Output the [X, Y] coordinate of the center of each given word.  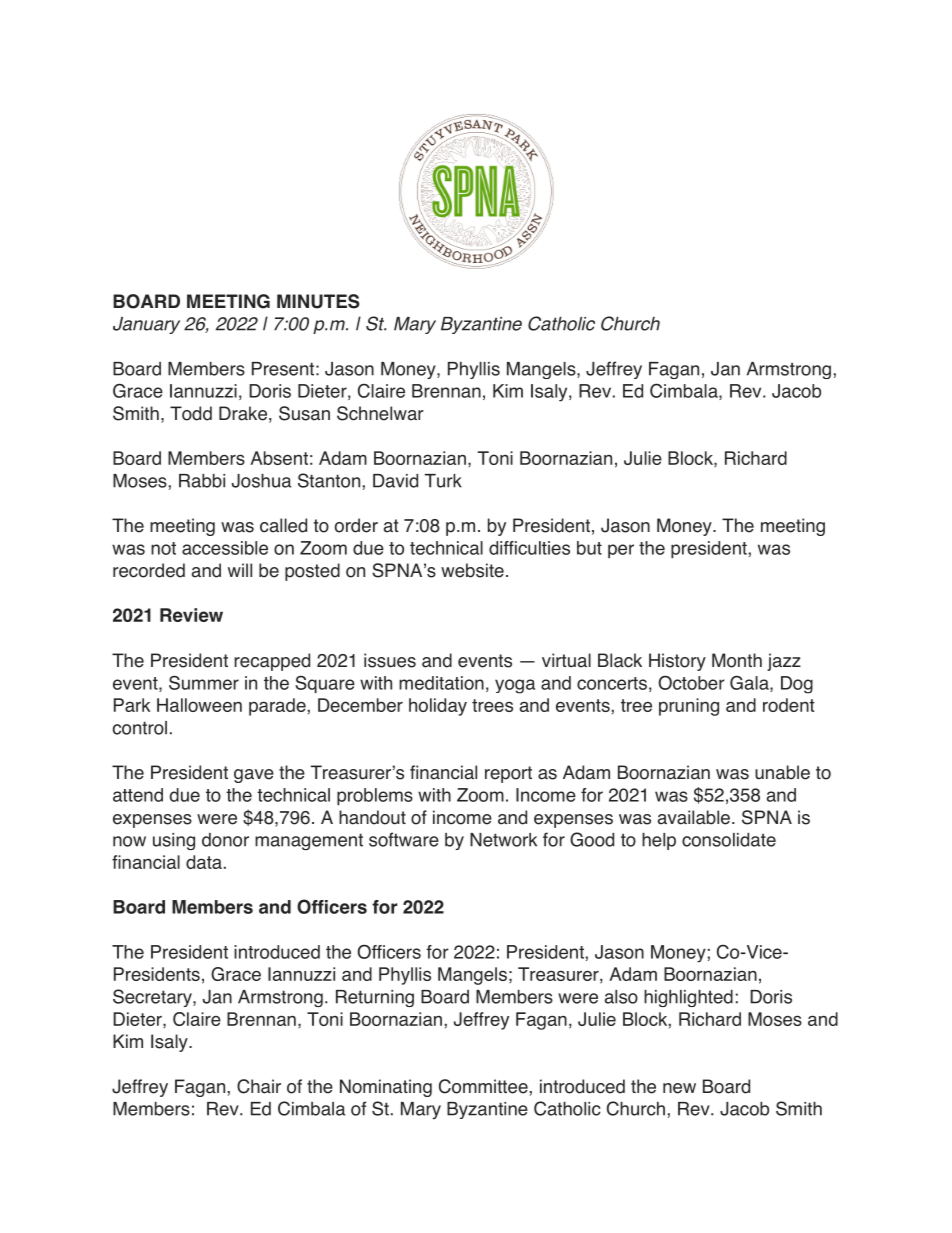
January [146, 325]
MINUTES [318, 301]
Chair [259, 1086]
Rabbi [202, 481]
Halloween [199, 705]
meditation [441, 683]
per [621, 551]
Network [503, 840]
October [691, 682]
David [395, 481]
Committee [483, 1086]
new [679, 1088]
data [204, 862]
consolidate [729, 840]
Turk [443, 481]
